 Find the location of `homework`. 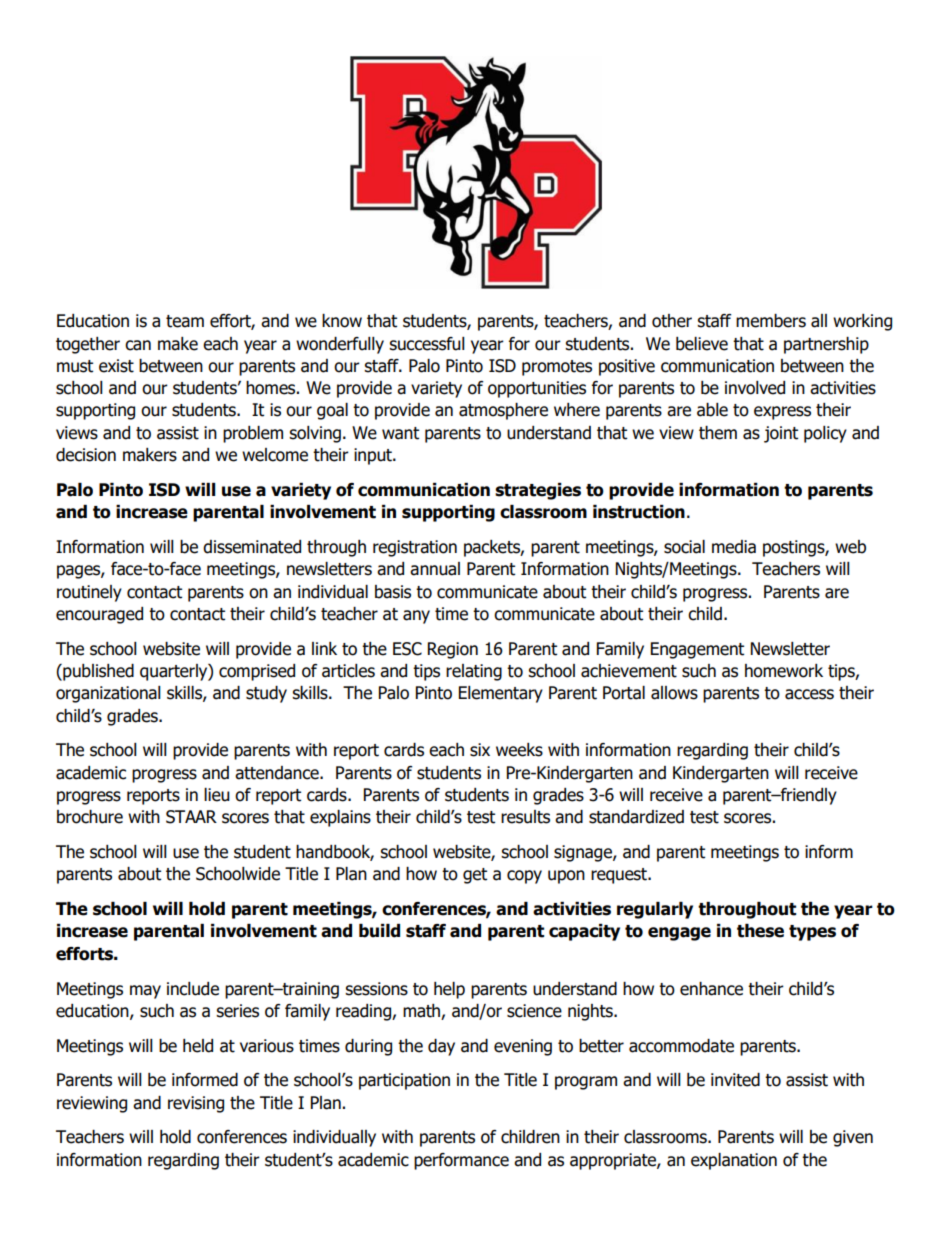

homework is located at coordinates (784, 671).
